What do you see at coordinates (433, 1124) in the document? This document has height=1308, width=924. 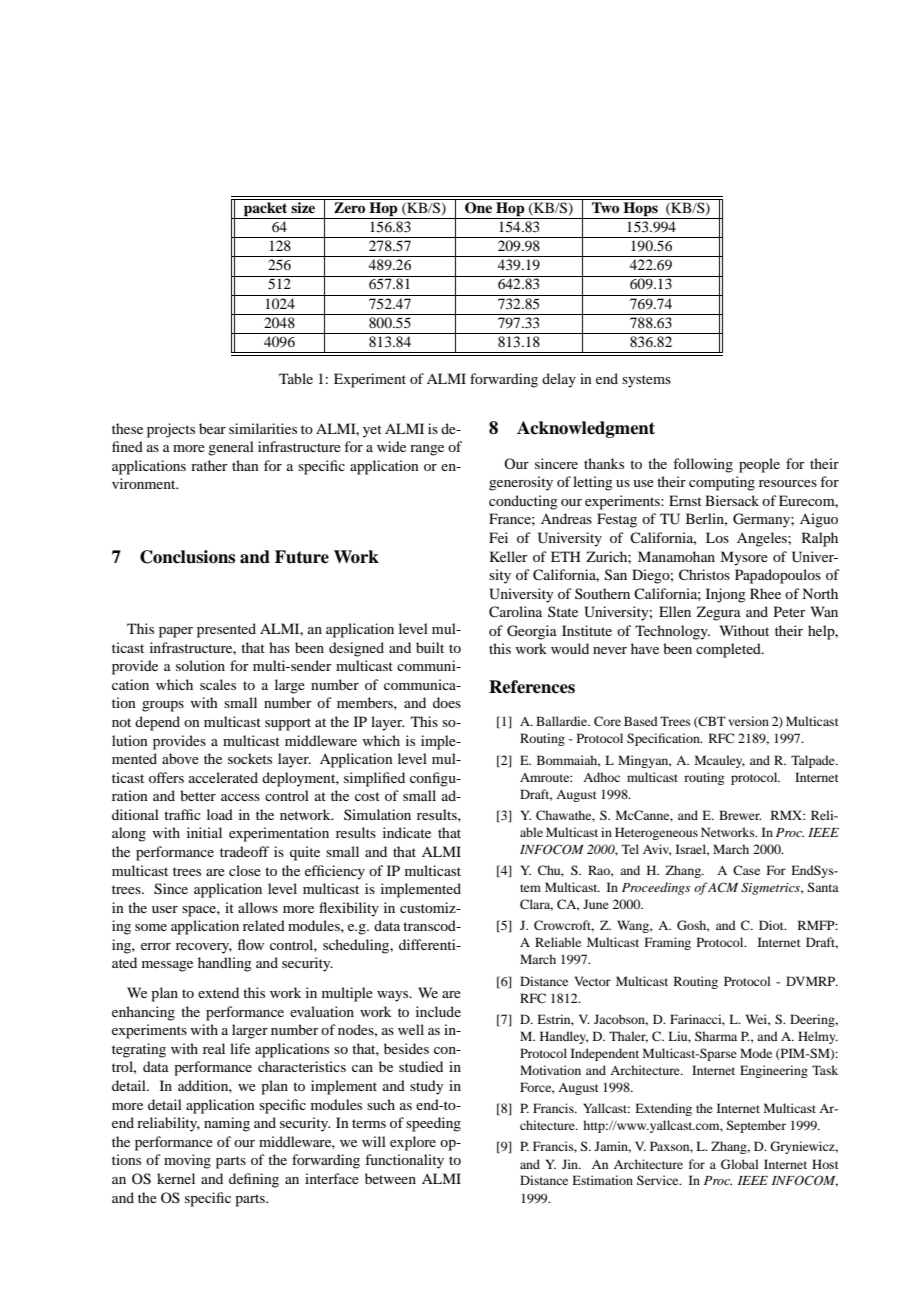 I see `speeding` at bounding box center [433, 1124].
